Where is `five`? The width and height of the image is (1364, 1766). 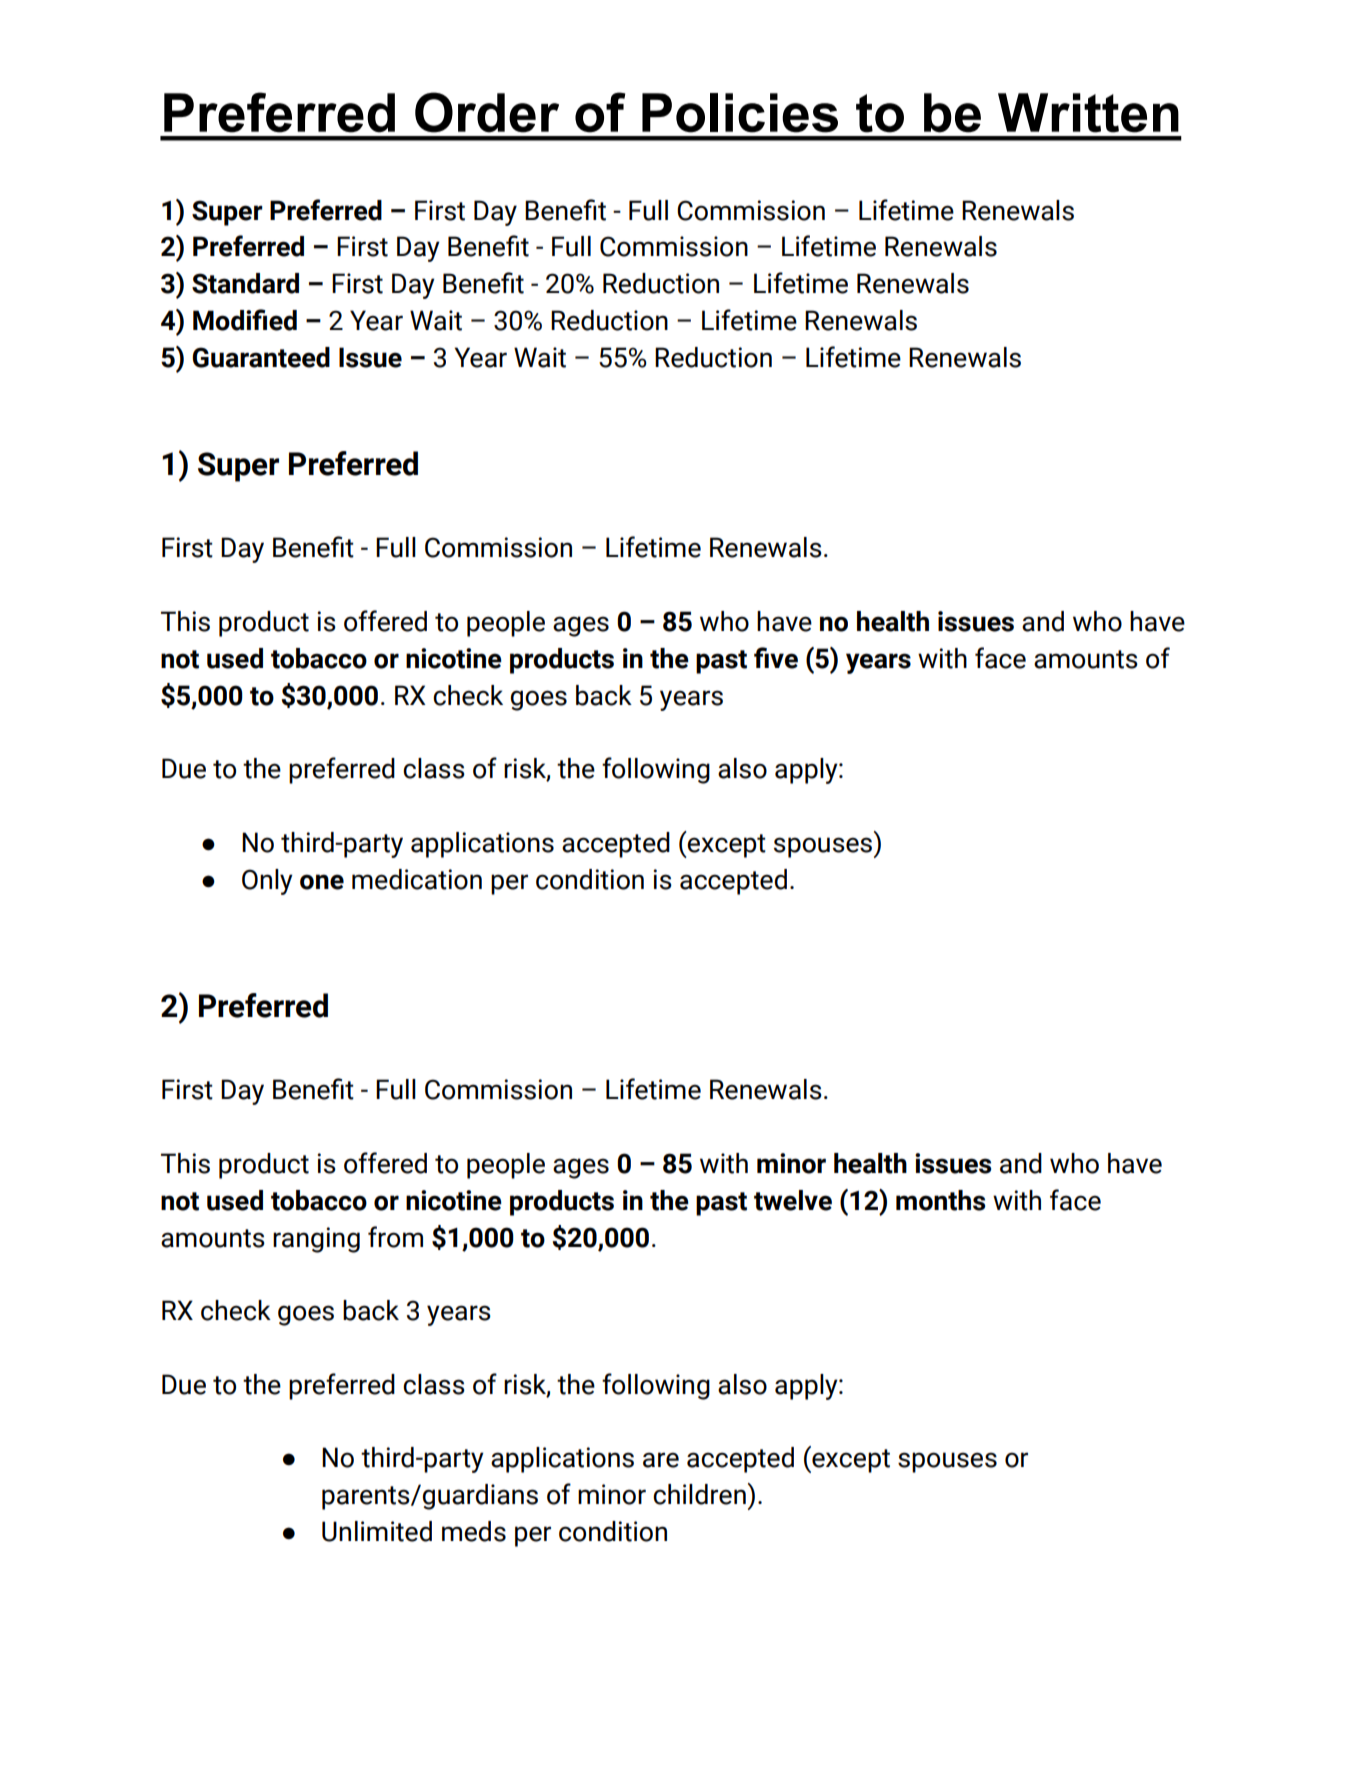 five is located at coordinates (776, 658).
